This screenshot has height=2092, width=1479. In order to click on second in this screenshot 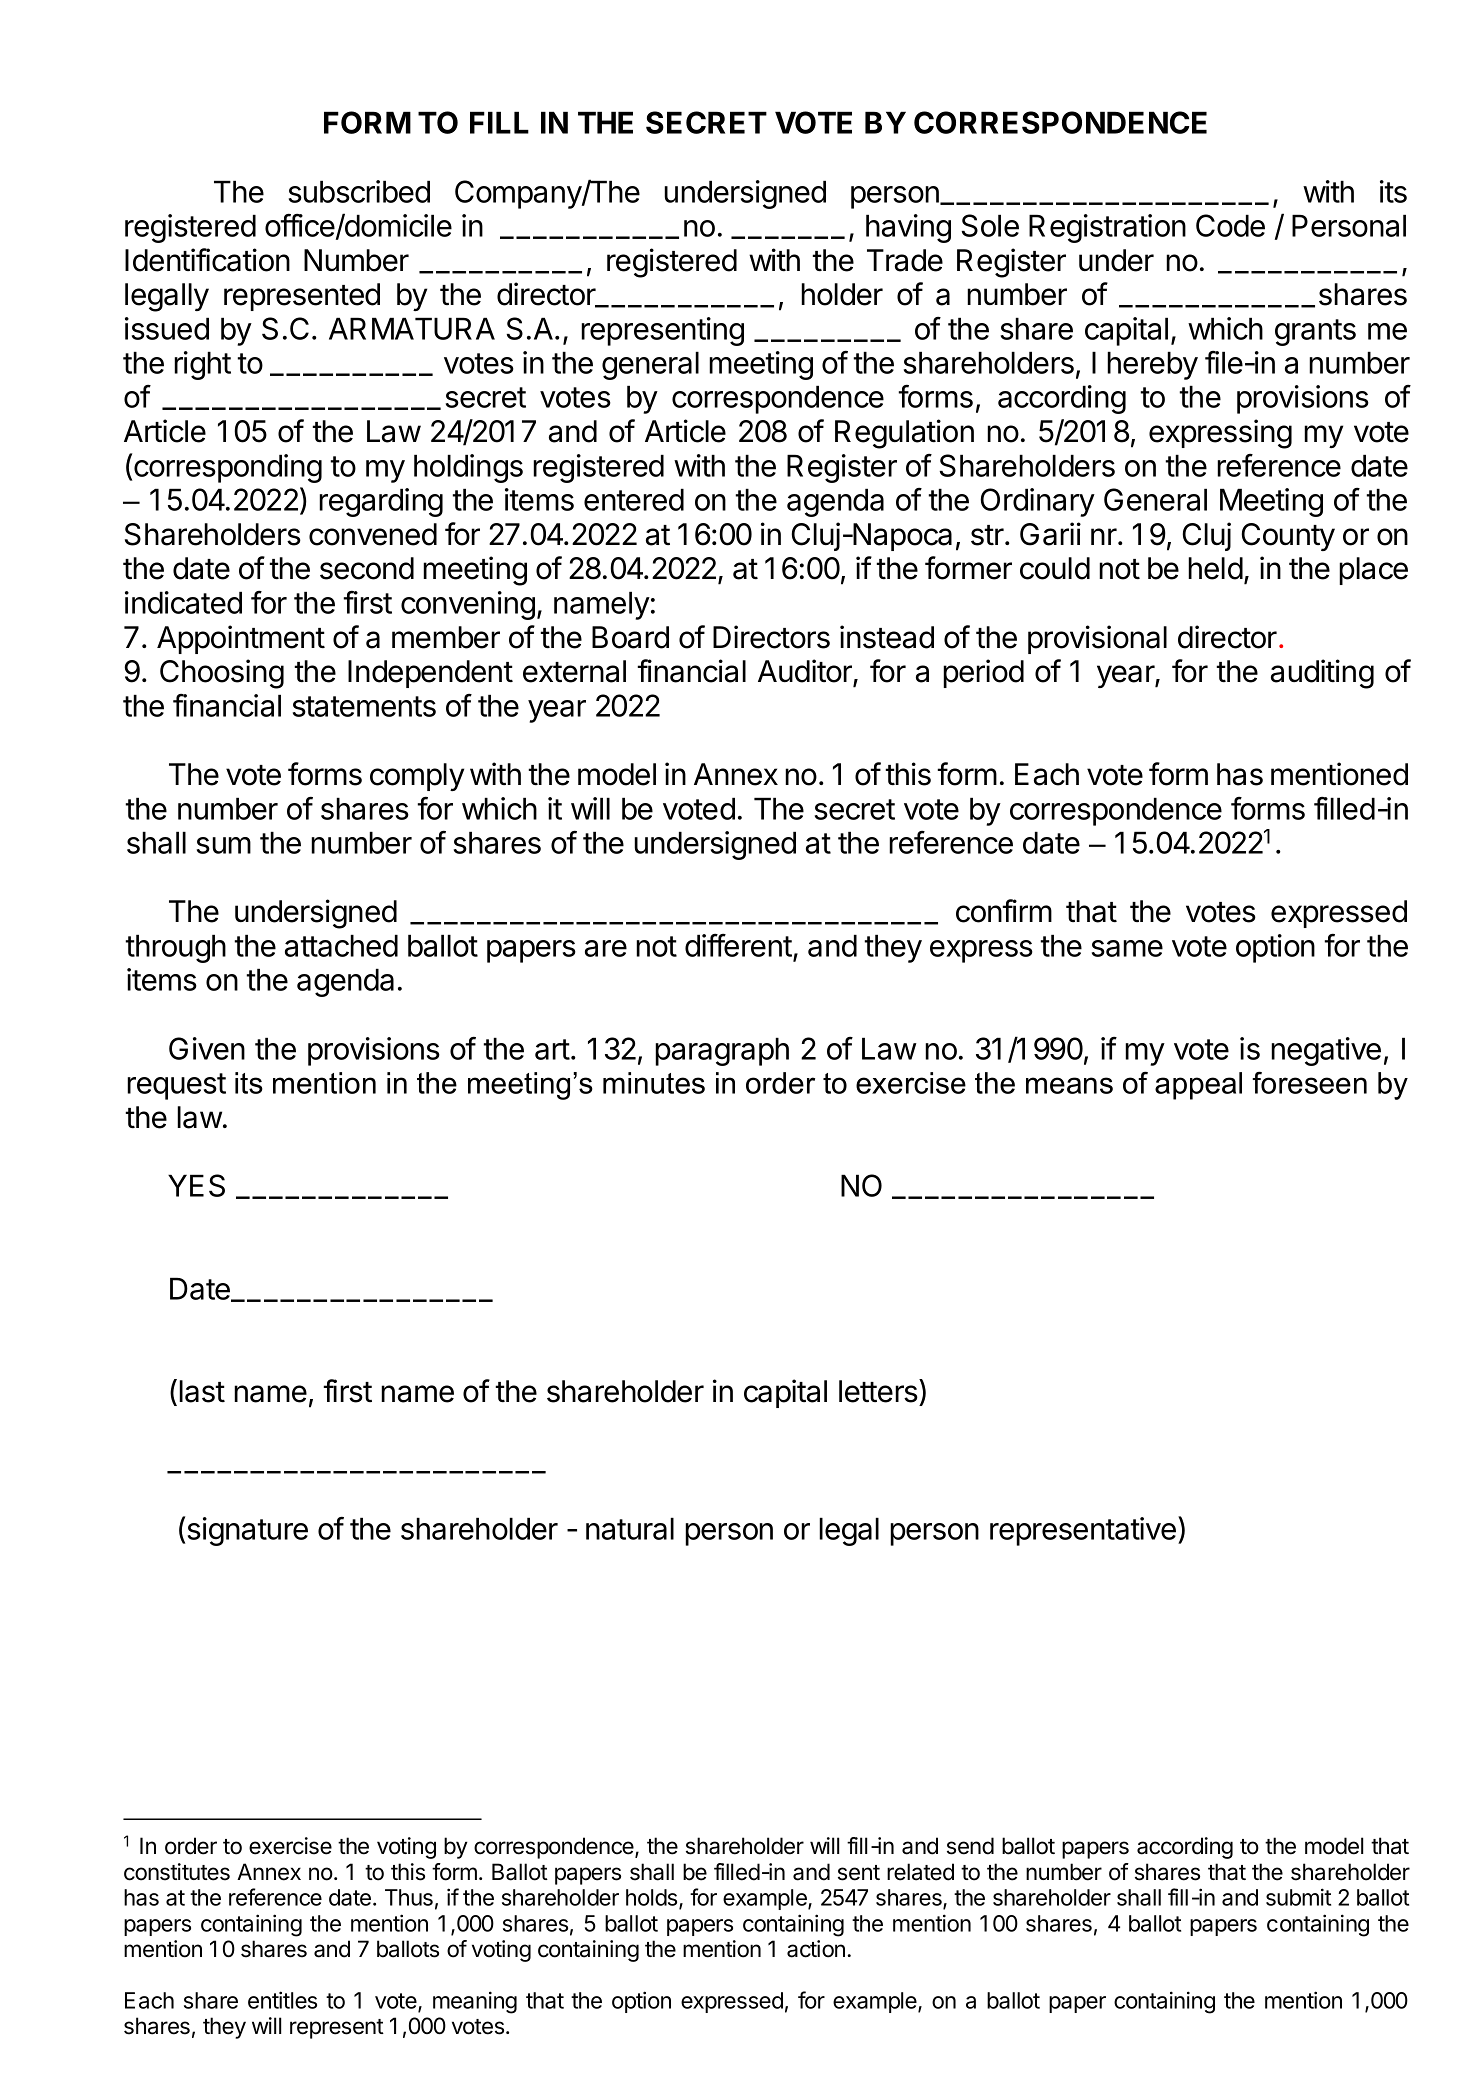, I will do `click(367, 568)`.
